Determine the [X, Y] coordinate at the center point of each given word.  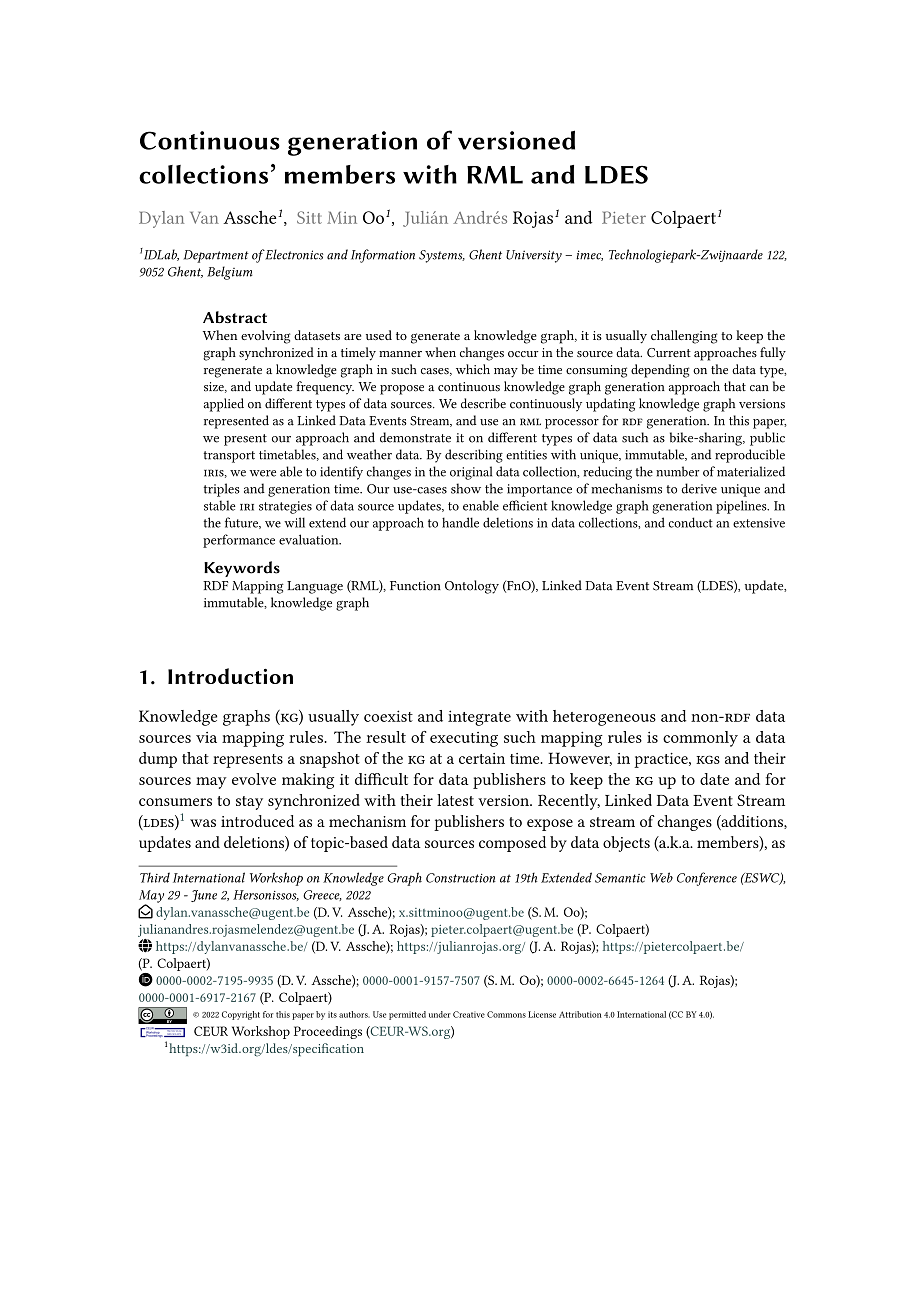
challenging [684, 337]
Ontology [472, 587]
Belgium [230, 273]
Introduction [230, 676]
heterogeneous [604, 718]
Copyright [241, 1015]
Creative [469, 1014]
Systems [442, 256]
